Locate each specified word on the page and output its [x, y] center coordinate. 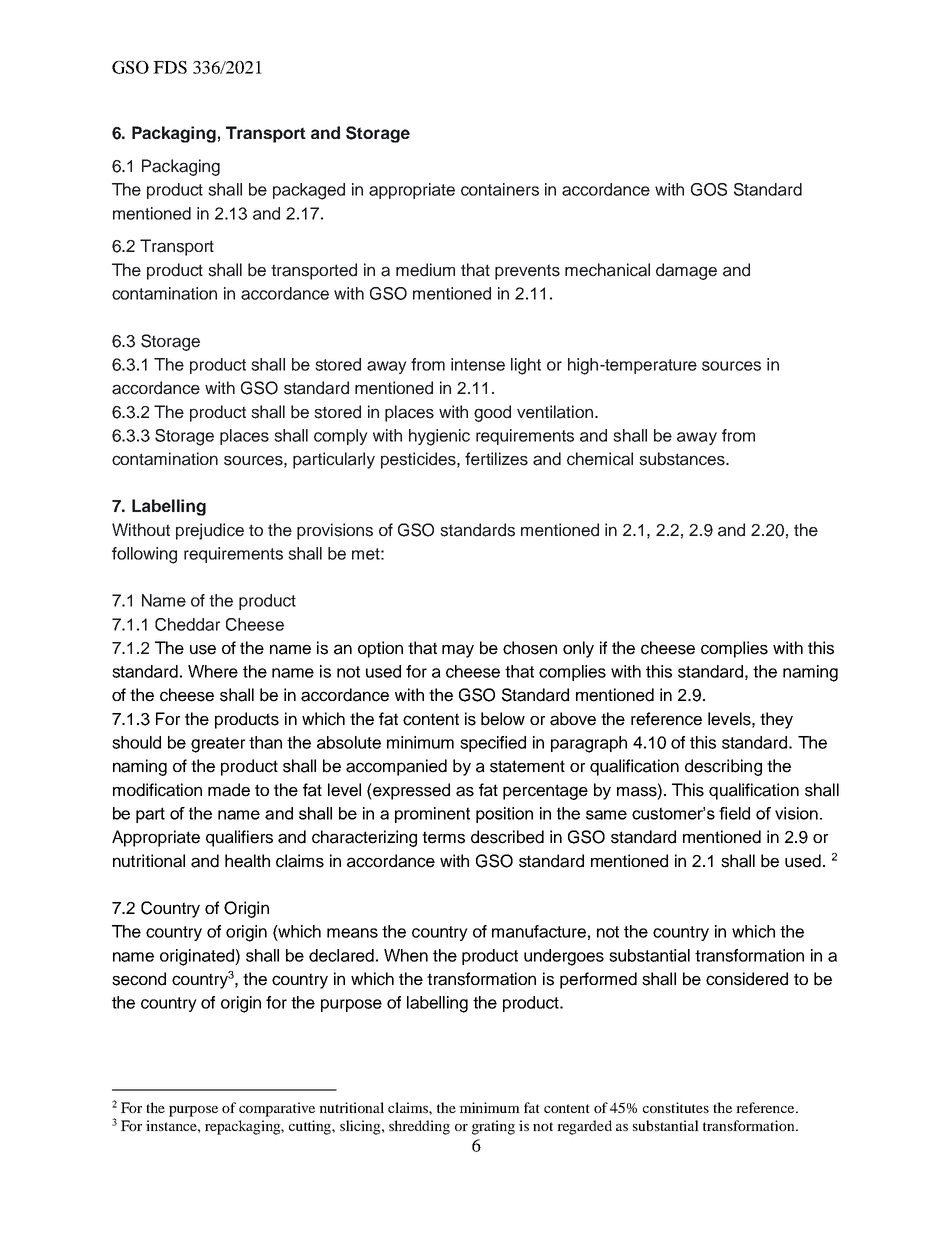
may [458, 651]
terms [443, 837]
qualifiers [239, 838]
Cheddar [187, 624]
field [734, 813]
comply [341, 437]
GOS [709, 189]
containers [500, 189]
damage [686, 271]
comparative [277, 1109]
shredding [419, 1127]
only [578, 649]
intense [478, 364]
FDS [170, 67]
